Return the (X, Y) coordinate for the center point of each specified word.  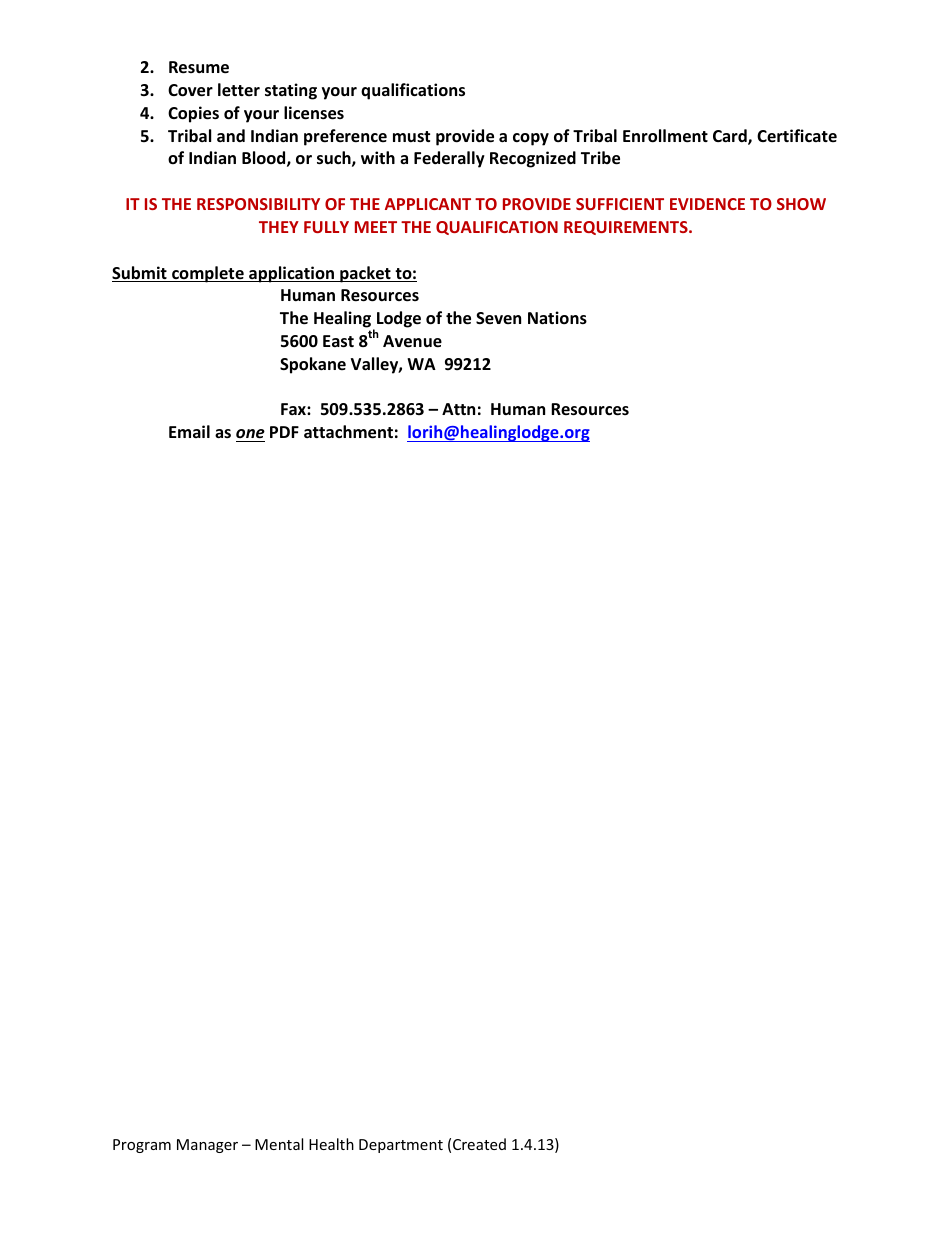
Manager (207, 1146)
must (411, 136)
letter (239, 90)
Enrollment (665, 136)
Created (479, 1144)
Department (401, 1146)
